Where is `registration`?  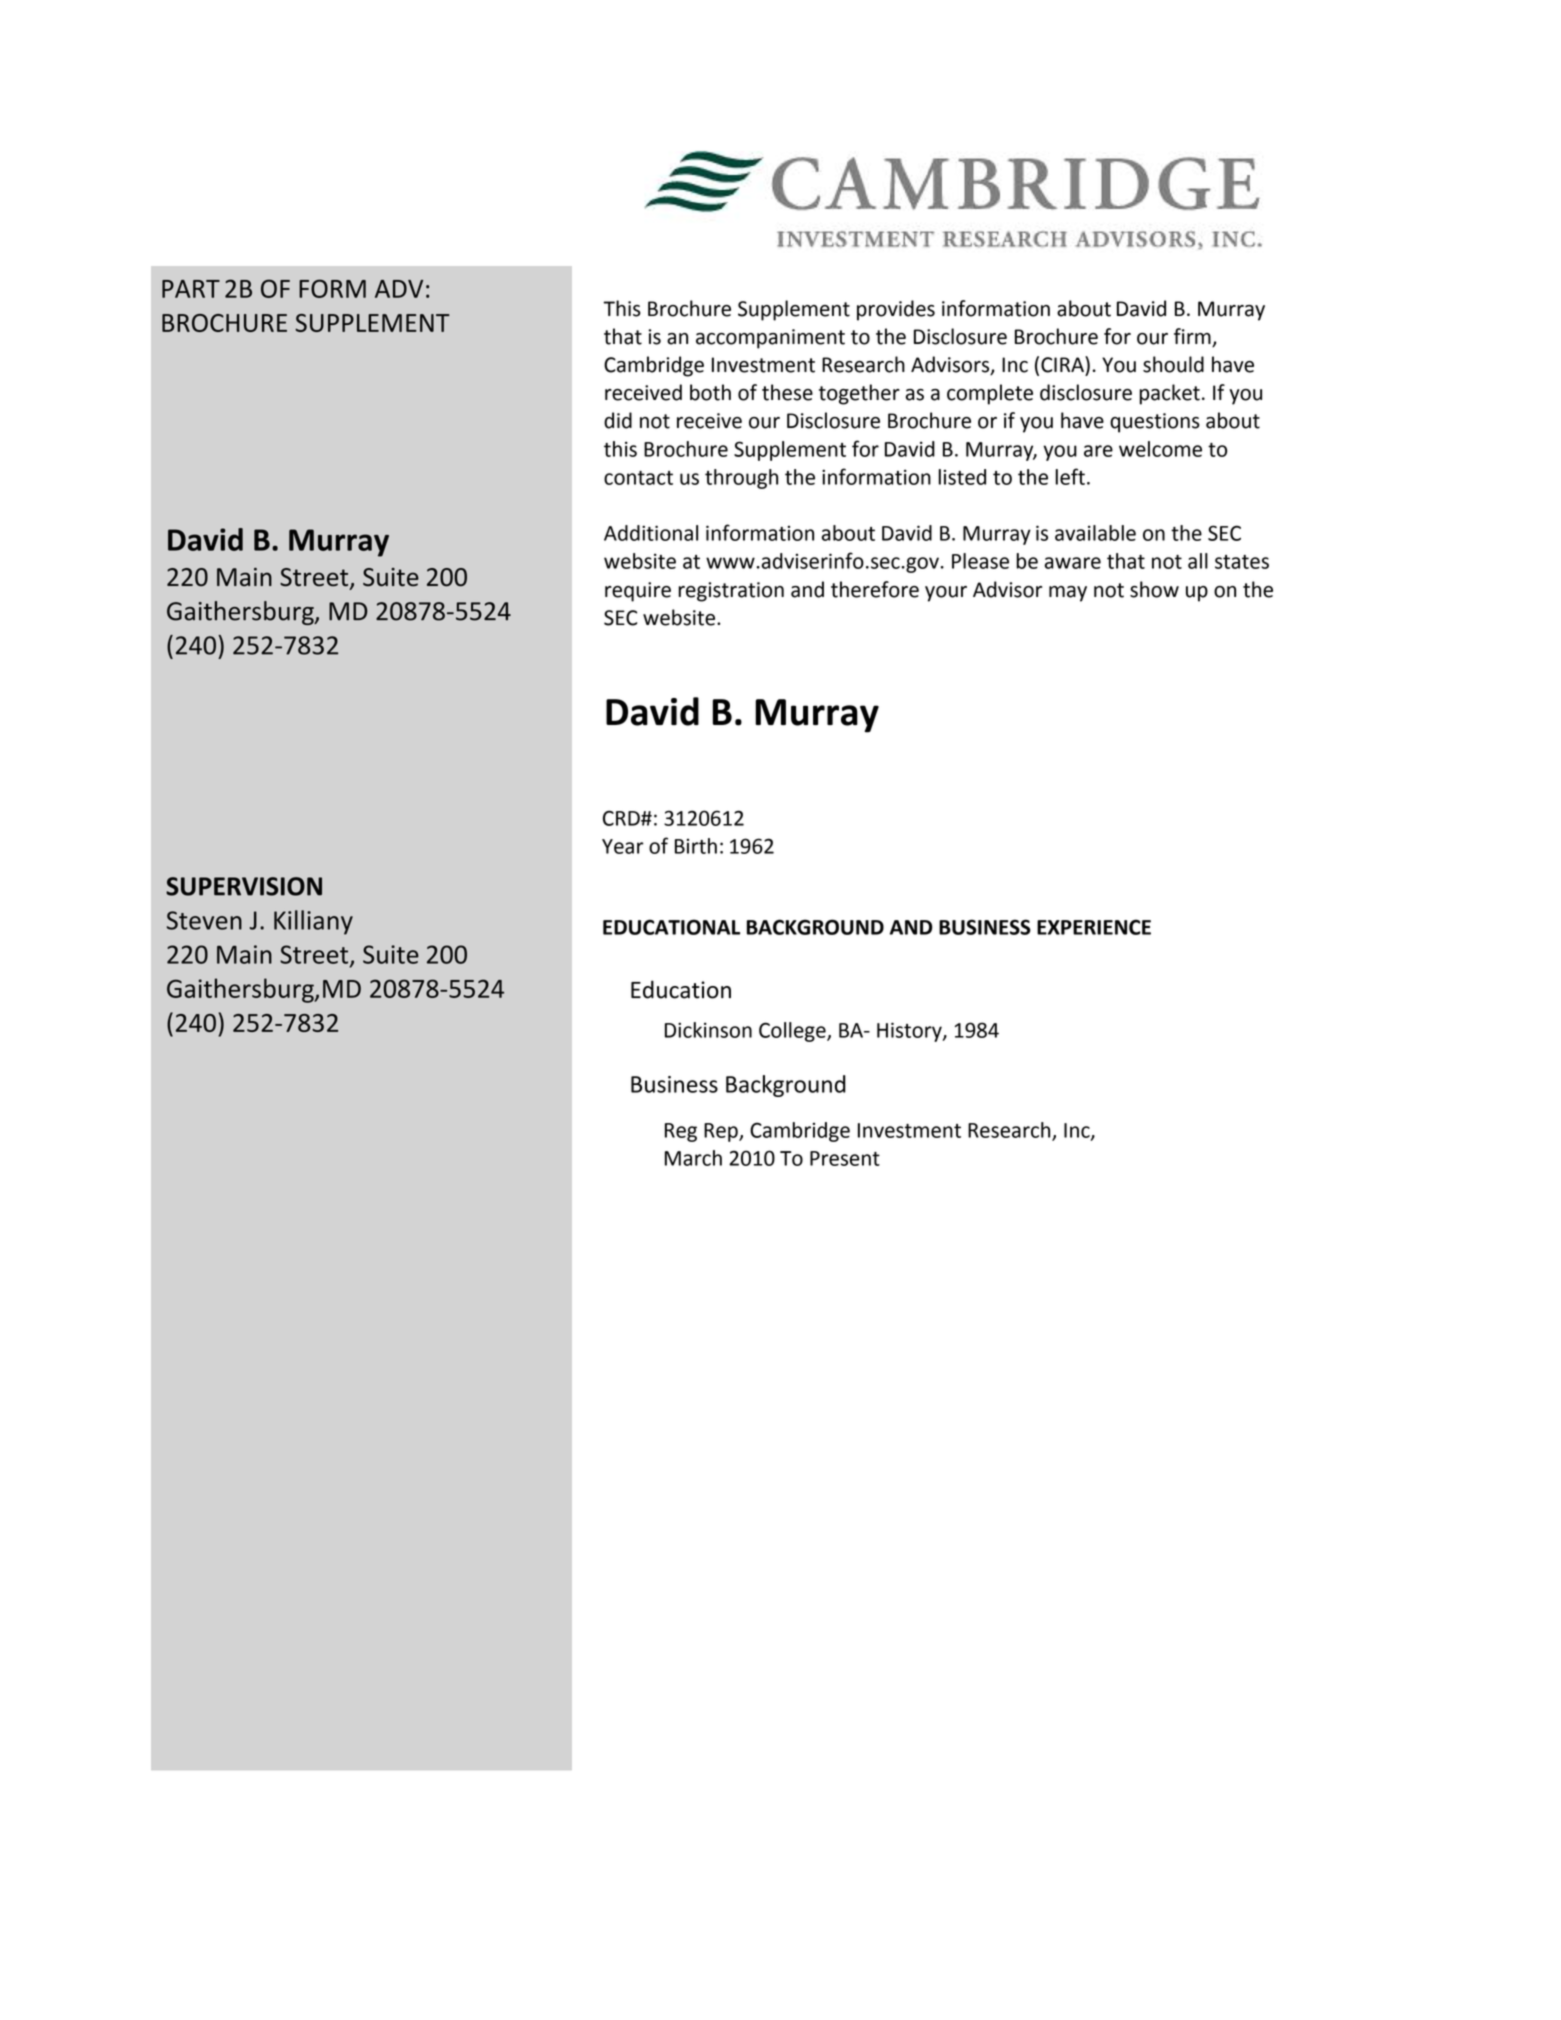 registration is located at coordinates (731, 592).
